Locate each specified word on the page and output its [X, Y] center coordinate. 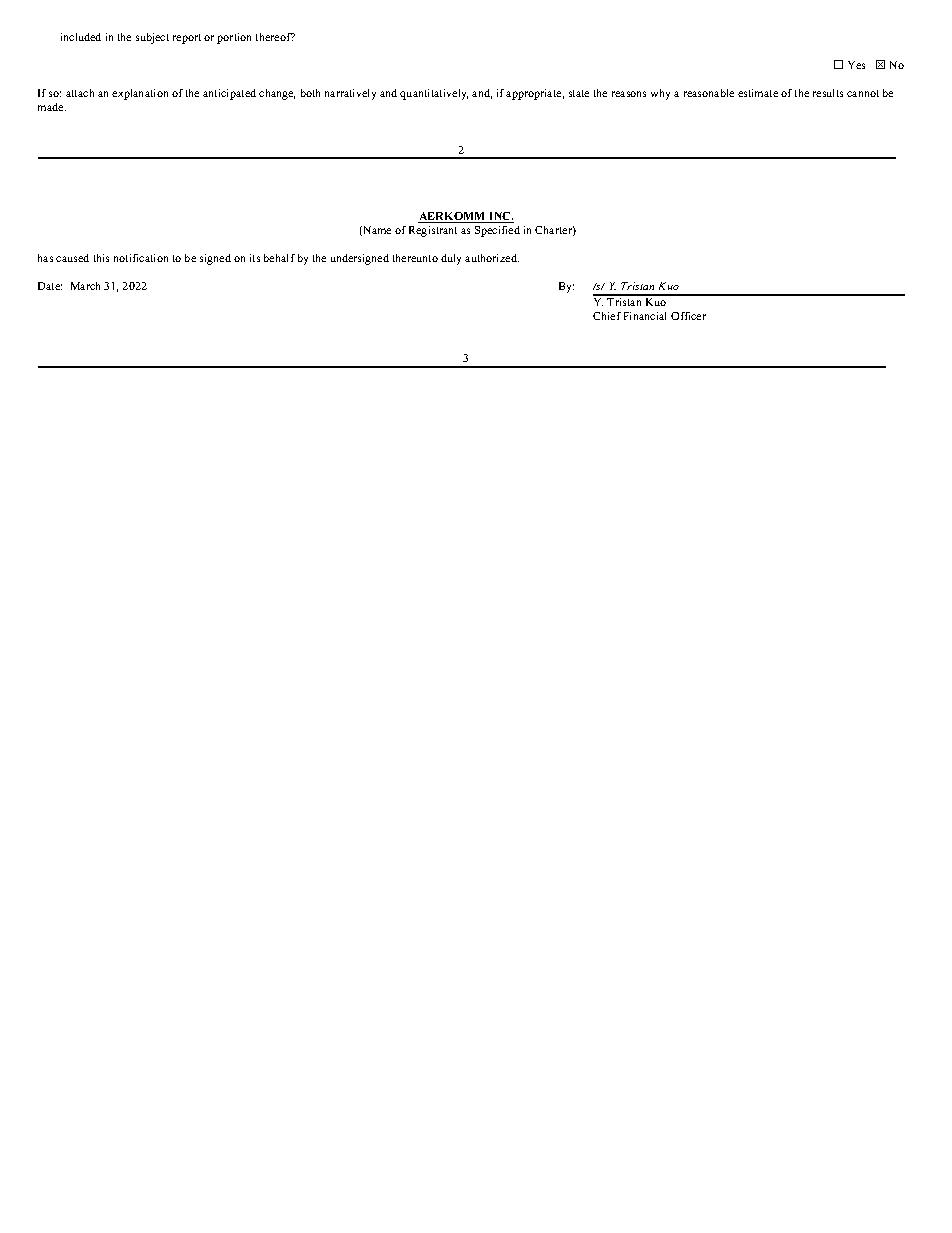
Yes [856, 65]
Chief [607, 316]
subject [152, 38]
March [85, 286]
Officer [688, 316]
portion [234, 38]
